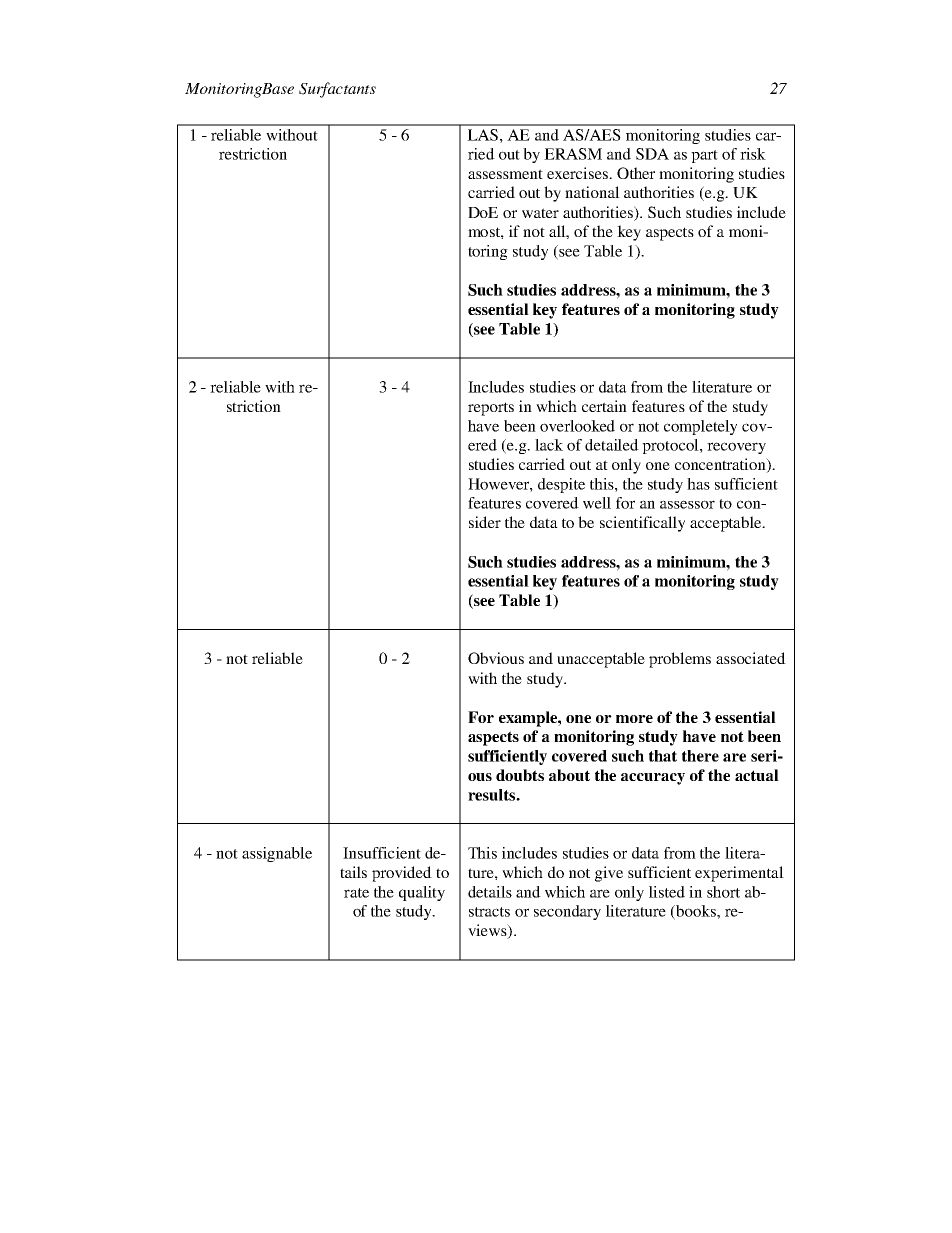  Describe the element at coordinates (723, 892) in the screenshot. I see `short` at that location.
